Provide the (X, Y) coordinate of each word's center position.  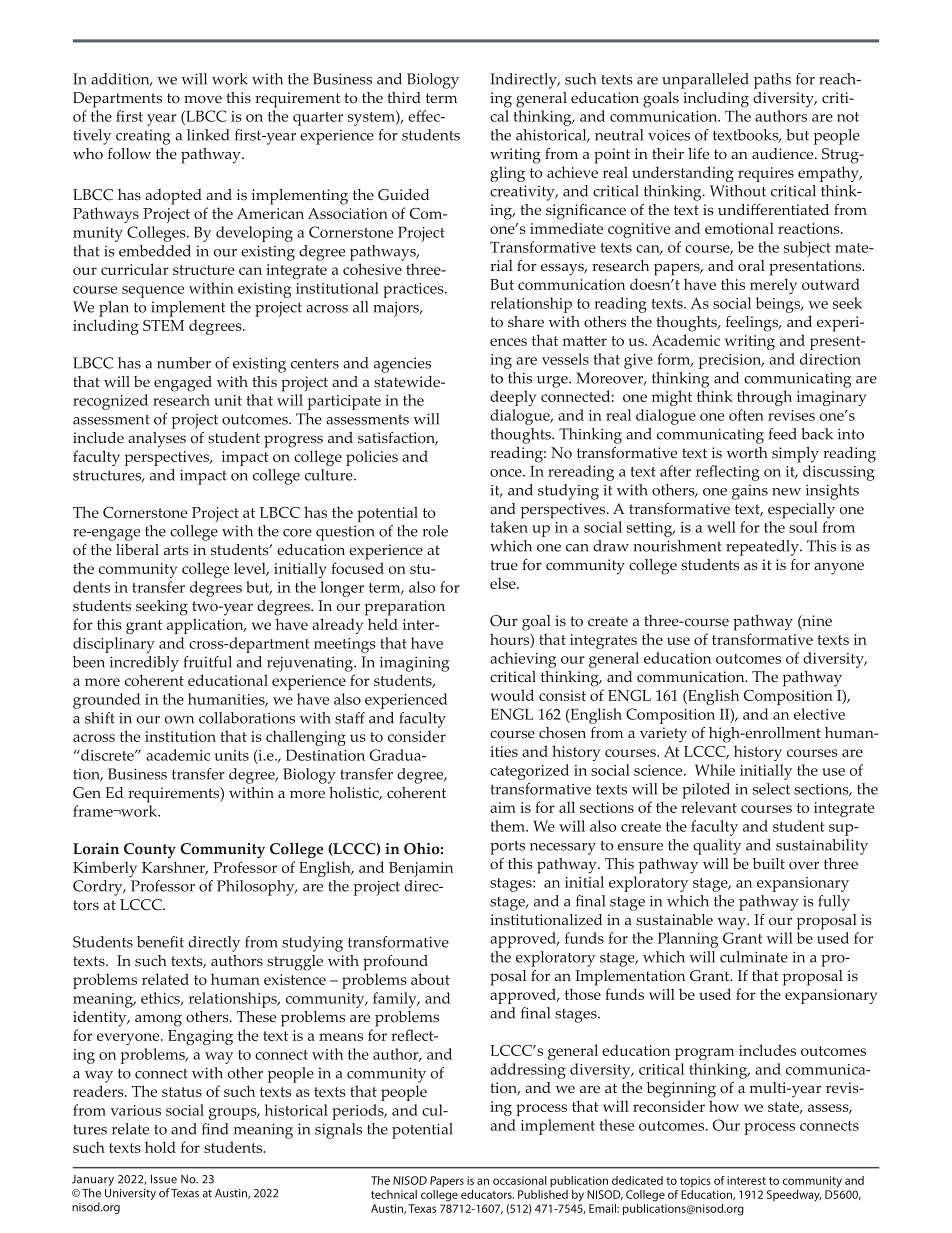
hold (160, 1147)
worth (747, 453)
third (404, 97)
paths (772, 81)
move (203, 99)
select (771, 789)
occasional (520, 1180)
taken (509, 527)
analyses (157, 440)
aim (503, 807)
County (150, 850)
